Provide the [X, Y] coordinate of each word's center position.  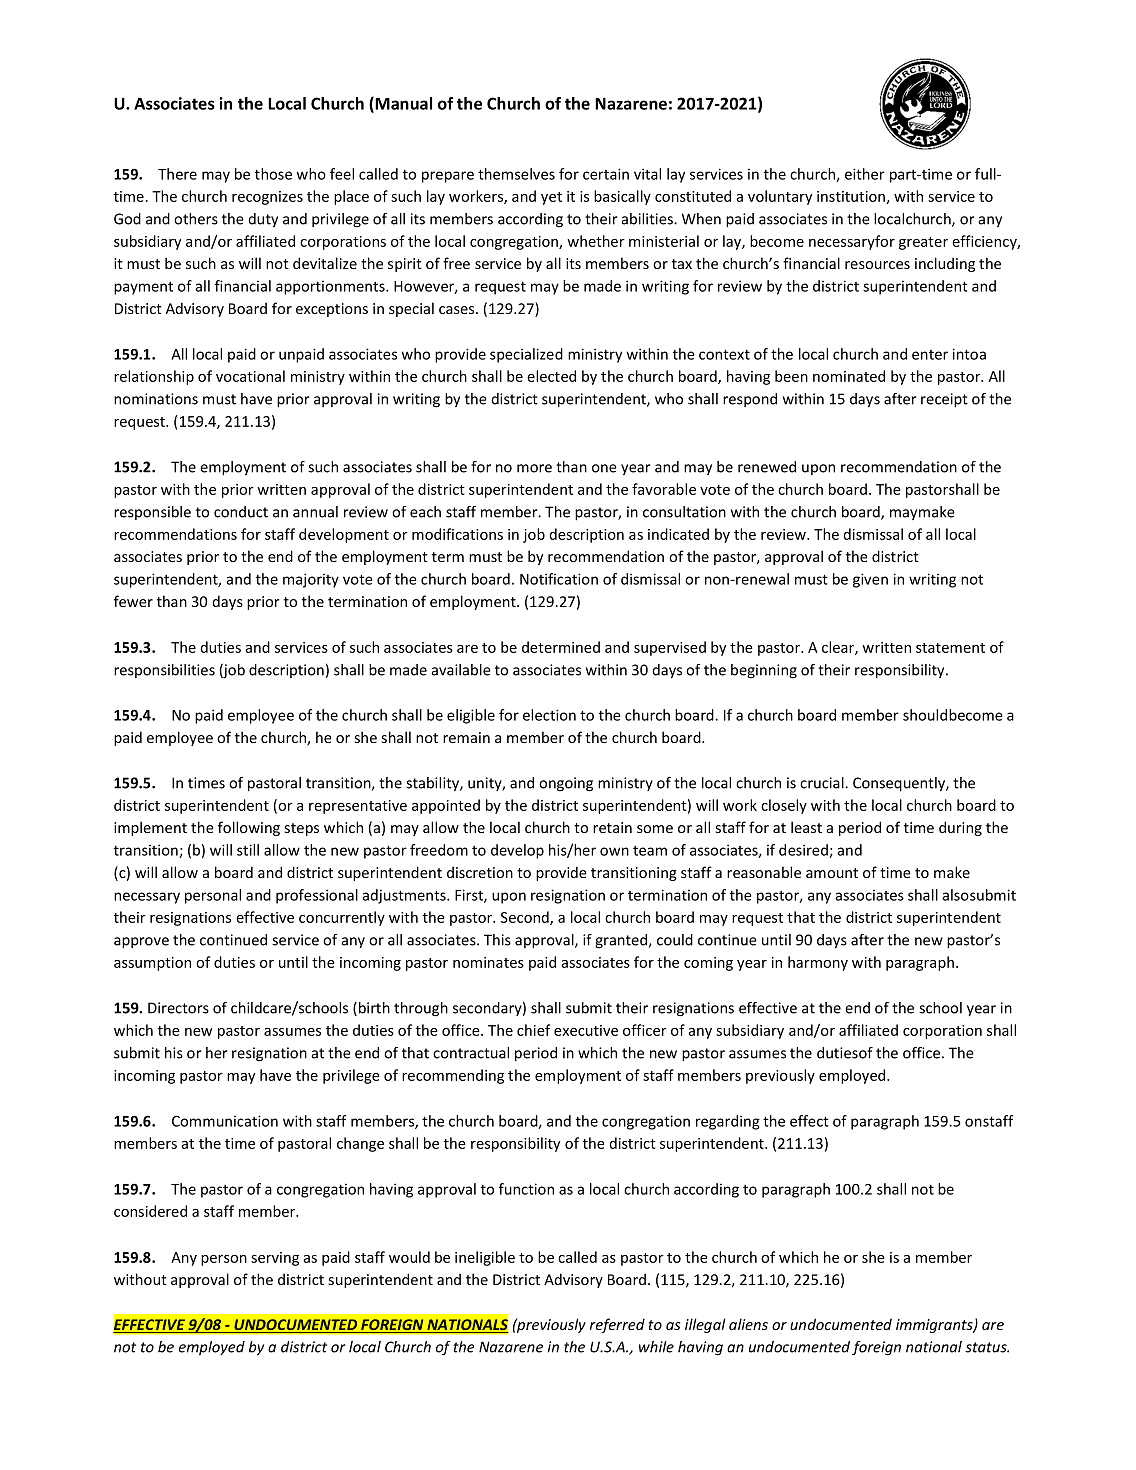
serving [275, 1259]
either [865, 174]
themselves [516, 174]
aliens [748, 1324]
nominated [849, 376]
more [534, 468]
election [549, 715]
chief [533, 1030]
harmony [818, 963]
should [925, 715]
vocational [250, 376]
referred [617, 1325]
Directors [178, 1008]
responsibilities [164, 671]
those [273, 174]
